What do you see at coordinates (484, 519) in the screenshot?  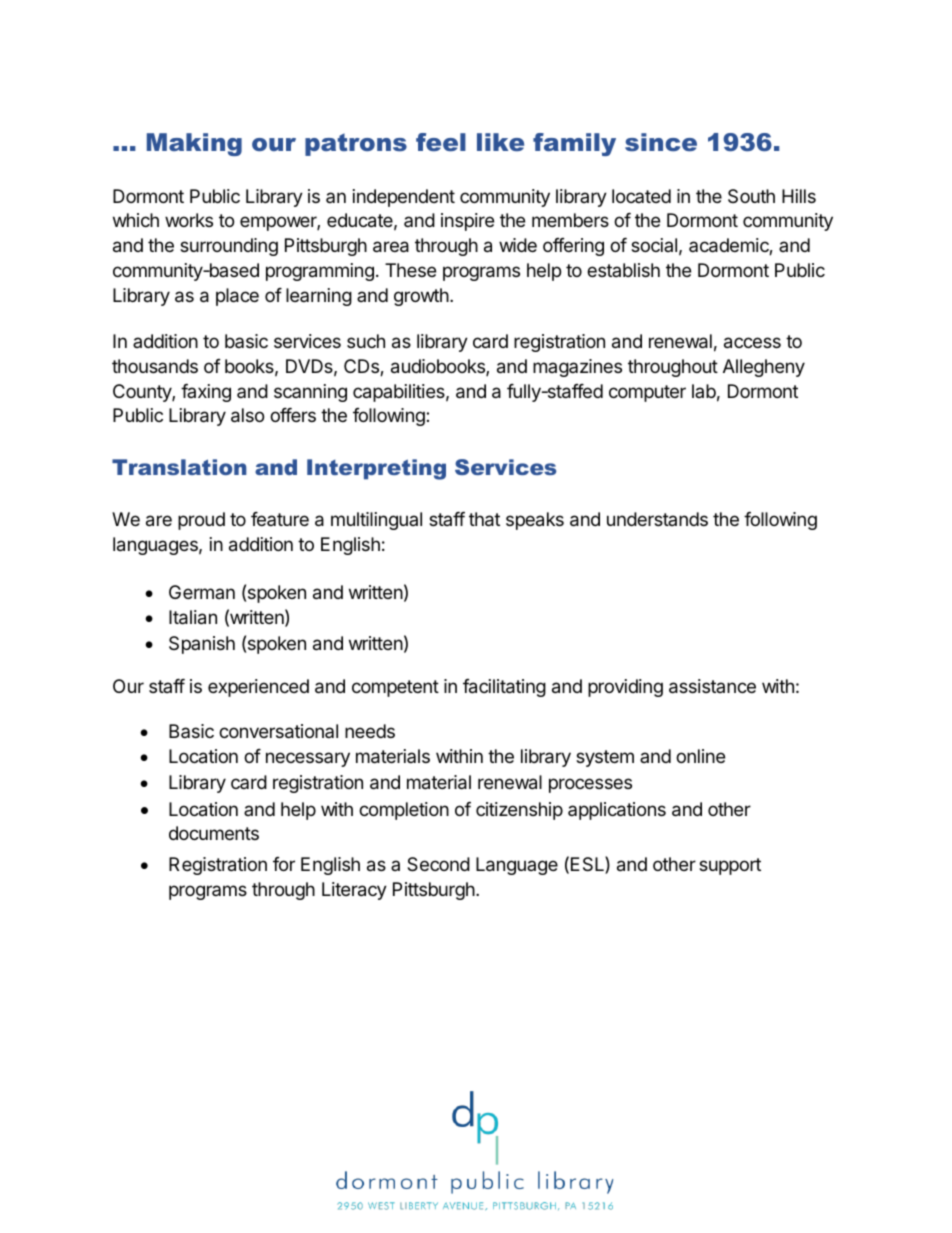 I see `that` at bounding box center [484, 519].
